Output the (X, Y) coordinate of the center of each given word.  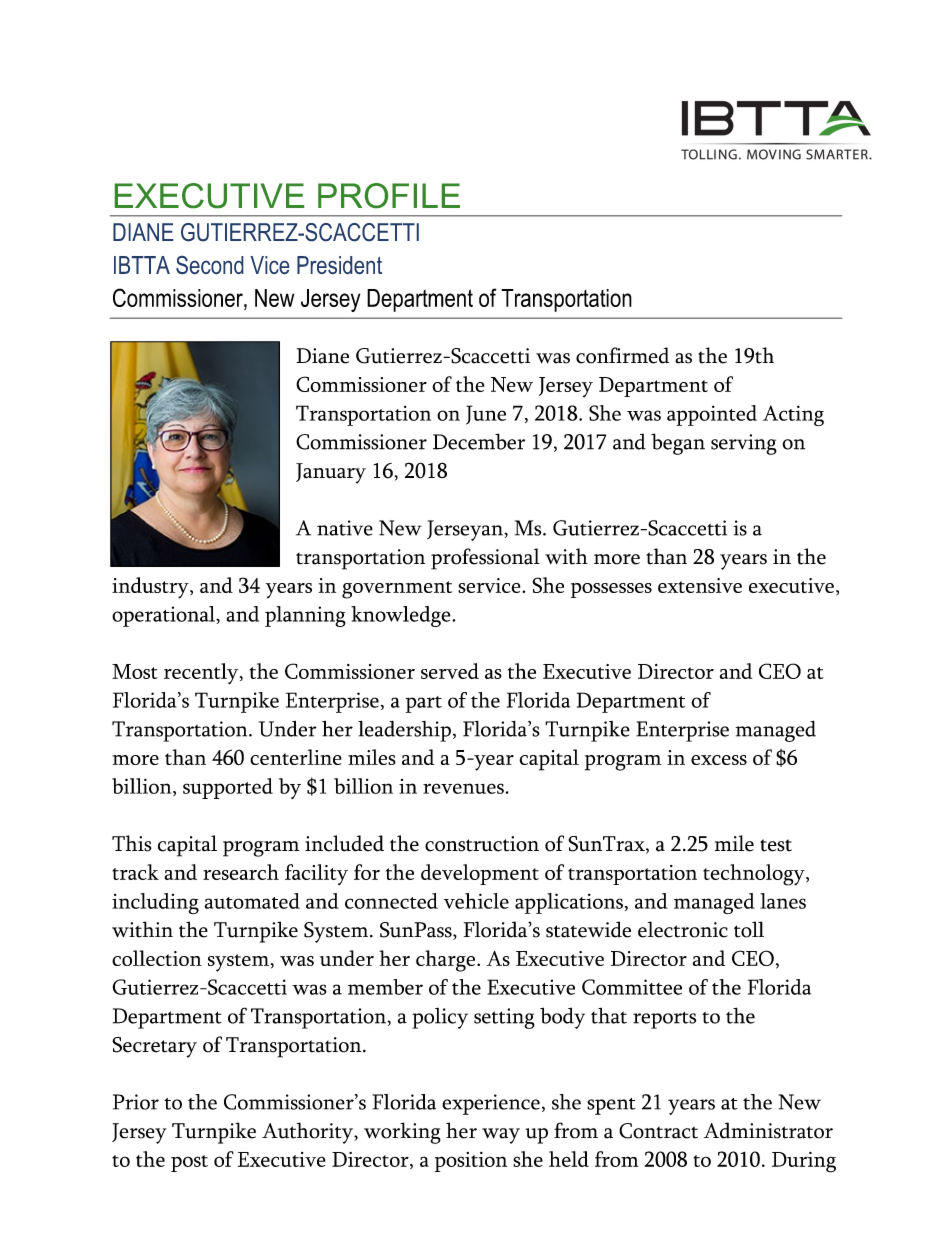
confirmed (622, 355)
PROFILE (389, 195)
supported (228, 788)
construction (482, 844)
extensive (700, 585)
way (501, 1136)
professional (485, 559)
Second (210, 265)
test (776, 845)
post (189, 1163)
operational (164, 616)
